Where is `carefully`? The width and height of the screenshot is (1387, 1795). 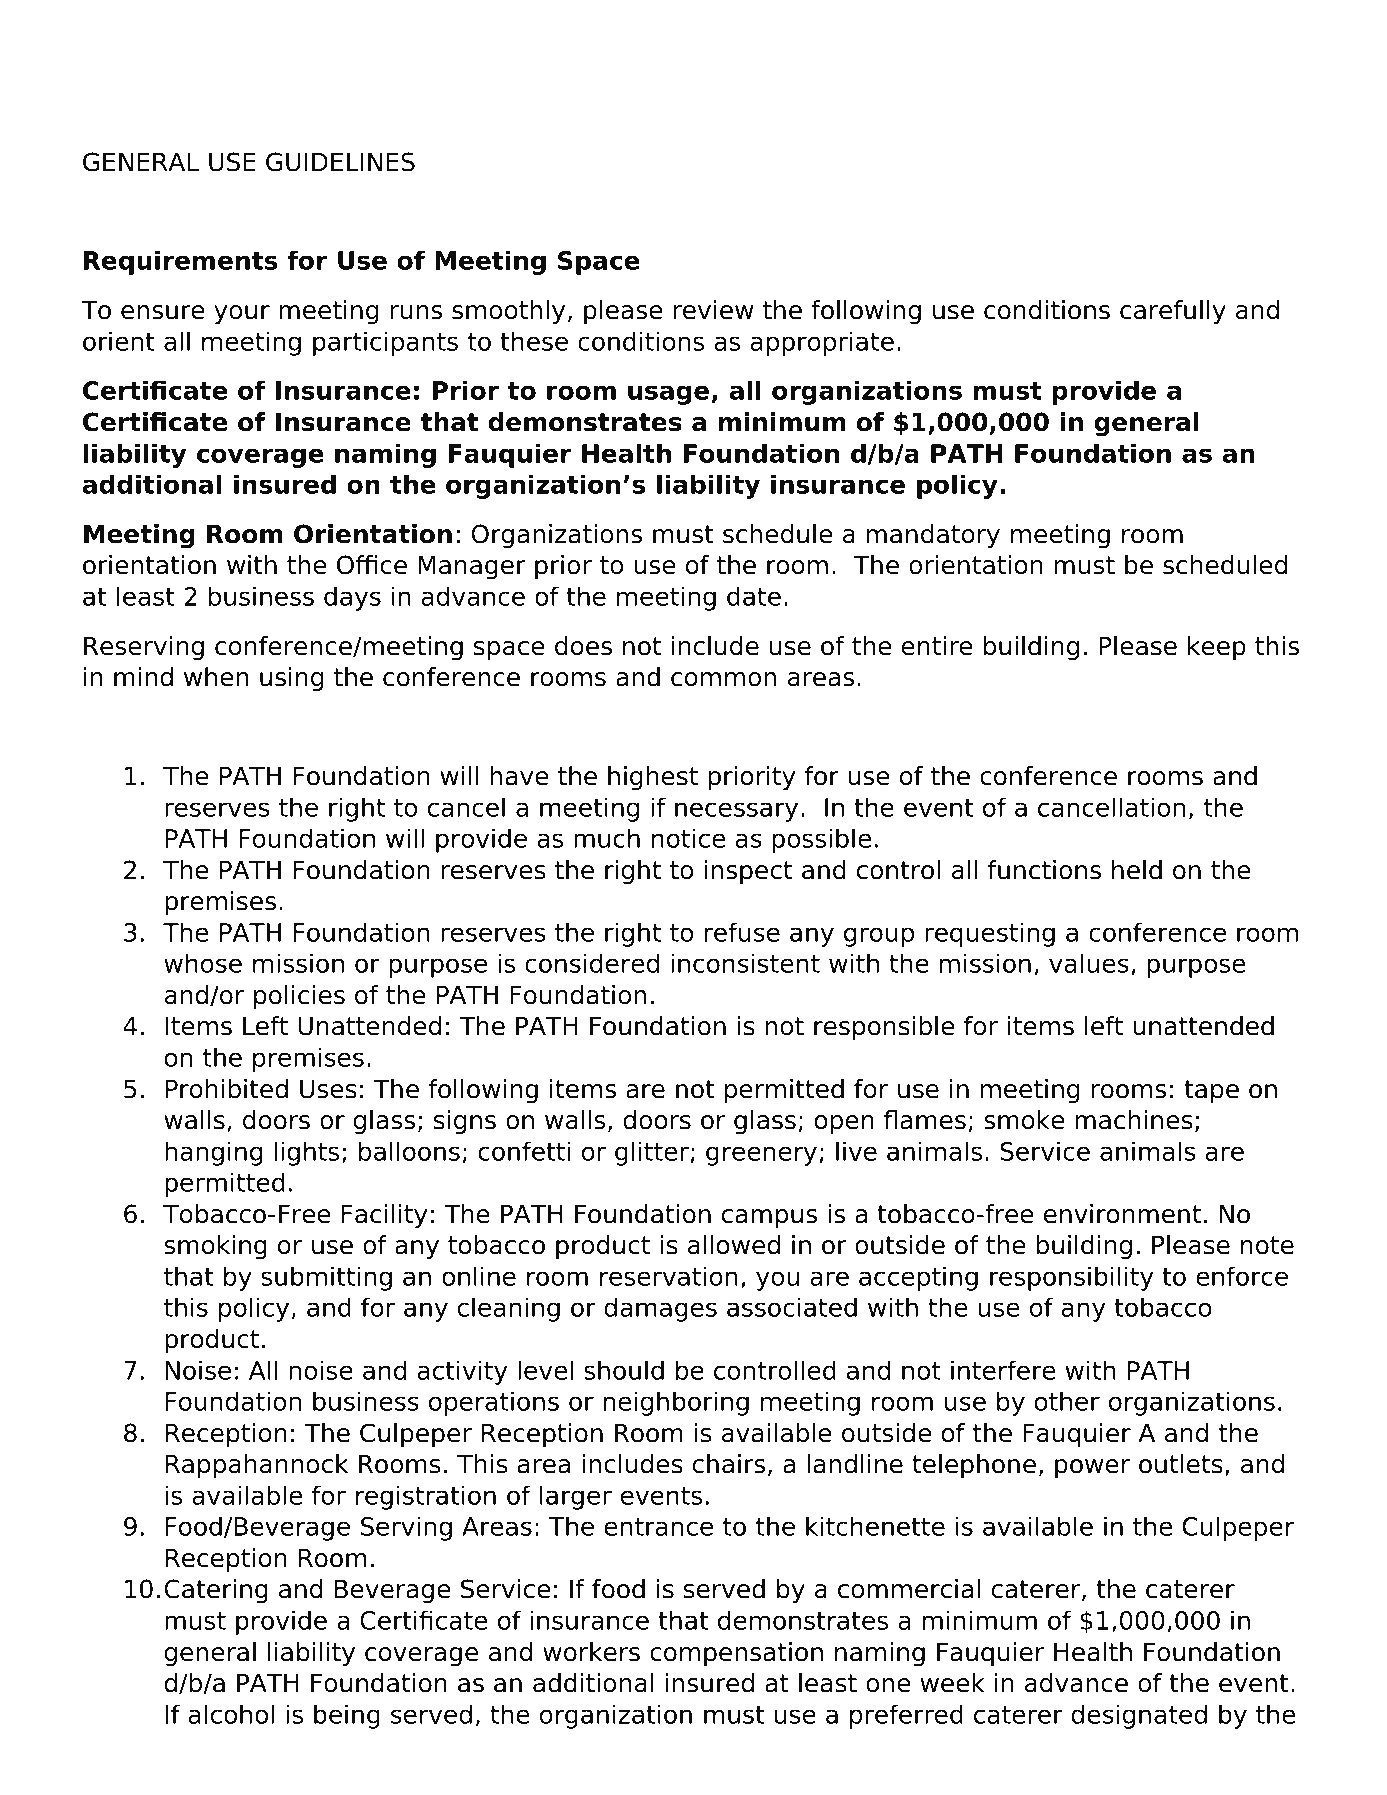 carefully is located at coordinates (1173, 312).
